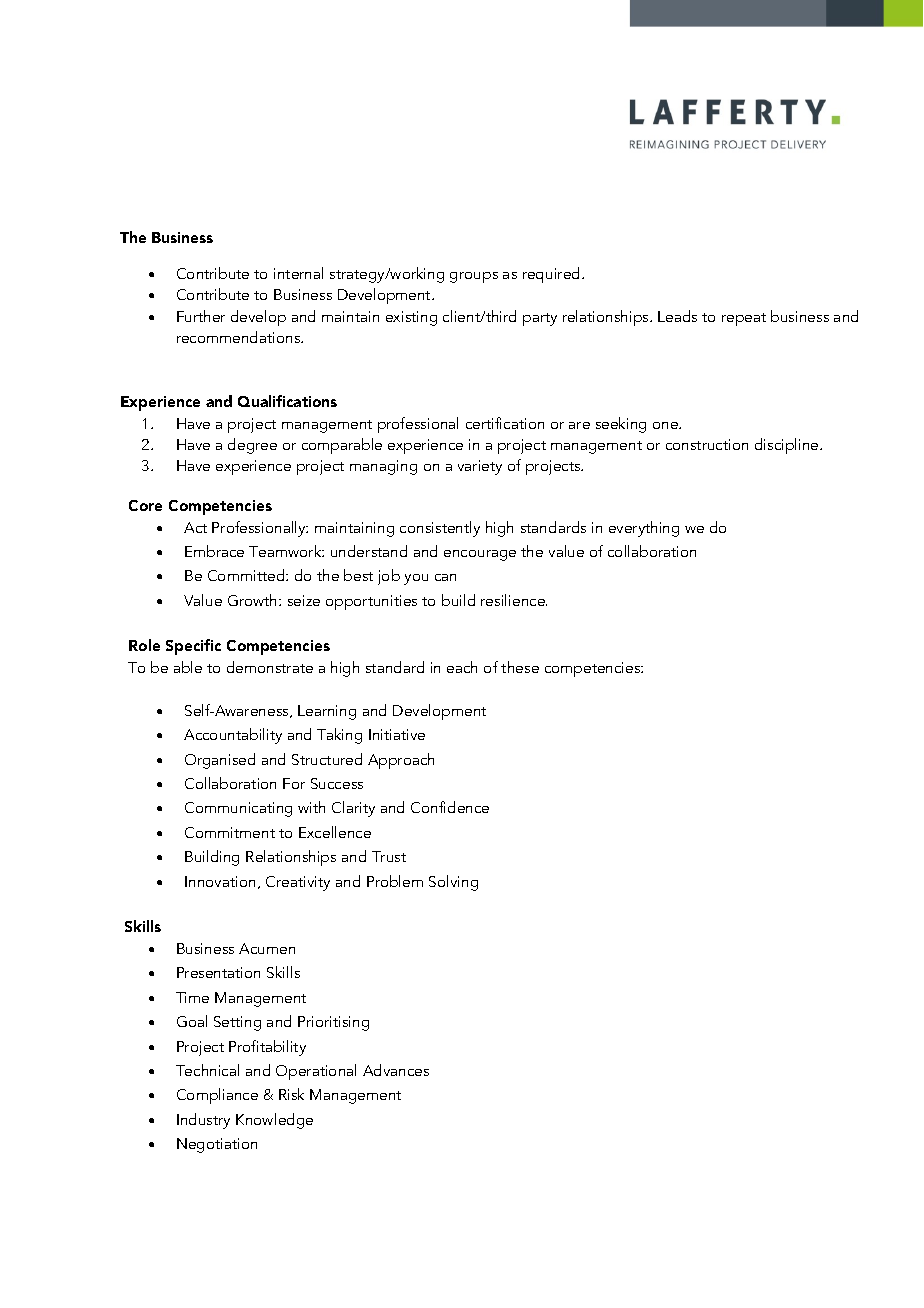  What do you see at coordinates (520, 667) in the document?
I see `these` at bounding box center [520, 667].
